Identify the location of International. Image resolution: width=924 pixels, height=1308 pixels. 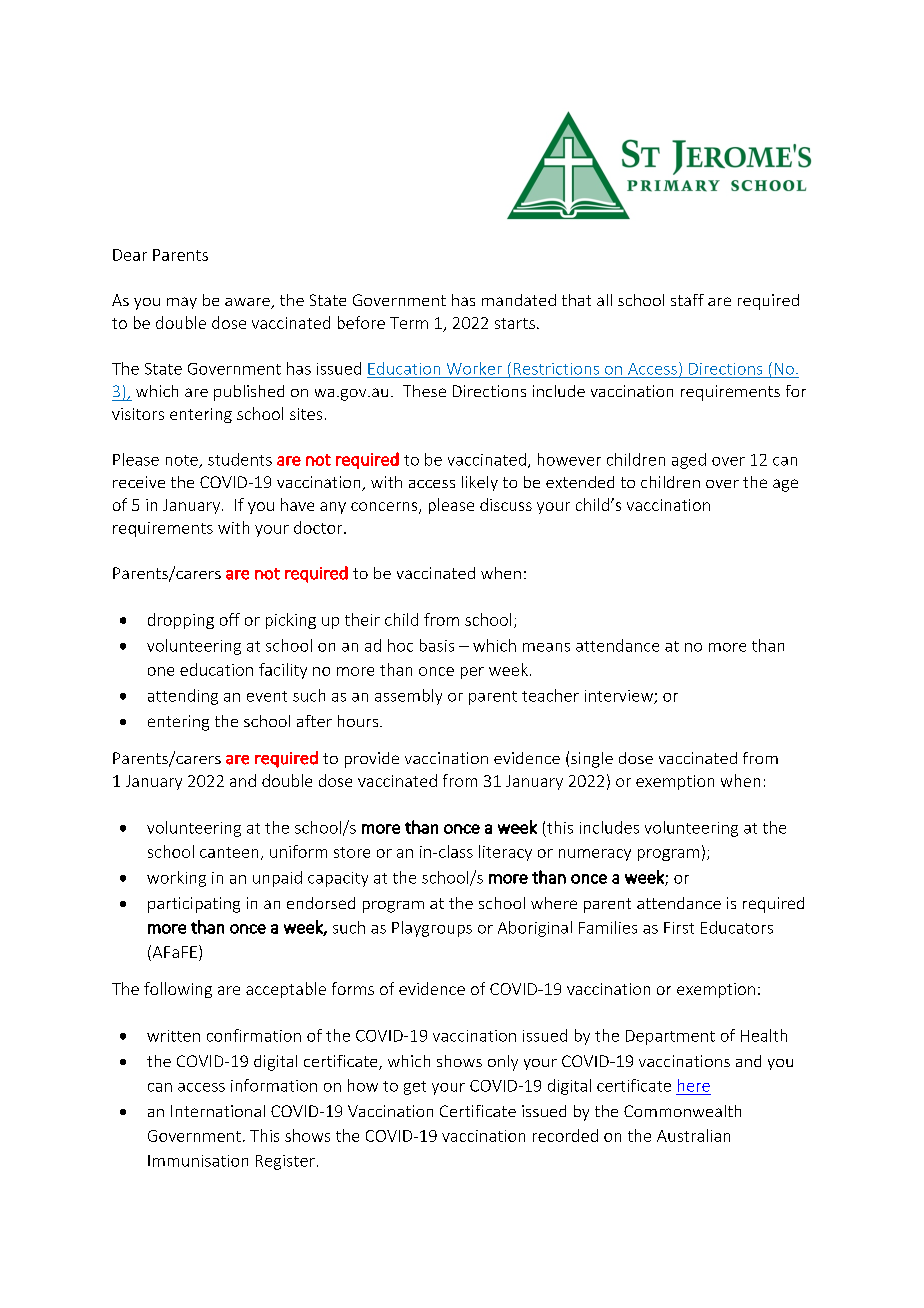
(218, 1111).
